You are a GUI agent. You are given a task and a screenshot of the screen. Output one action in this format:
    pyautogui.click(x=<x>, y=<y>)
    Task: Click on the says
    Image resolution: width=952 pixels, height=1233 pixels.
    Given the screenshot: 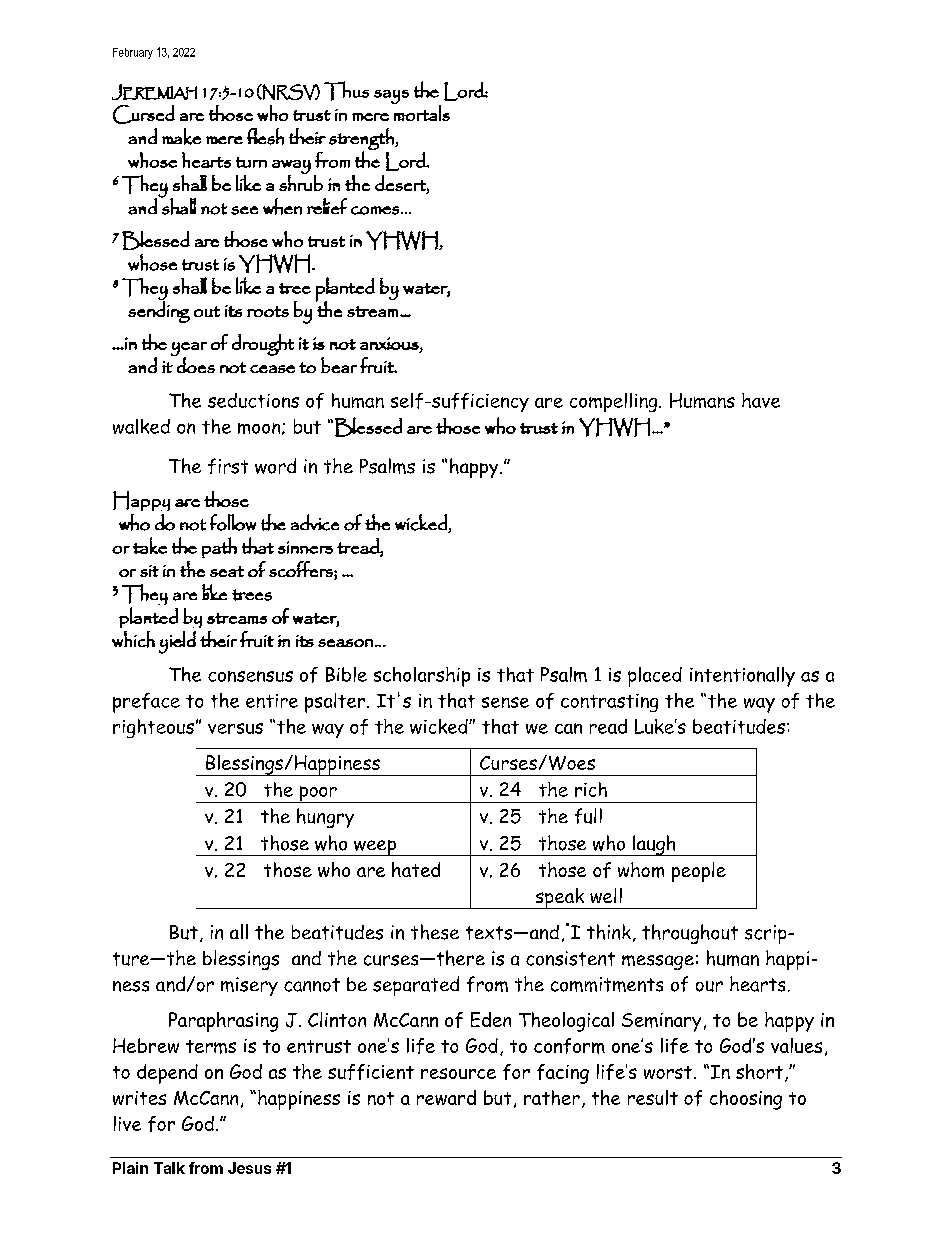 What is the action you would take?
    pyautogui.click(x=391, y=97)
